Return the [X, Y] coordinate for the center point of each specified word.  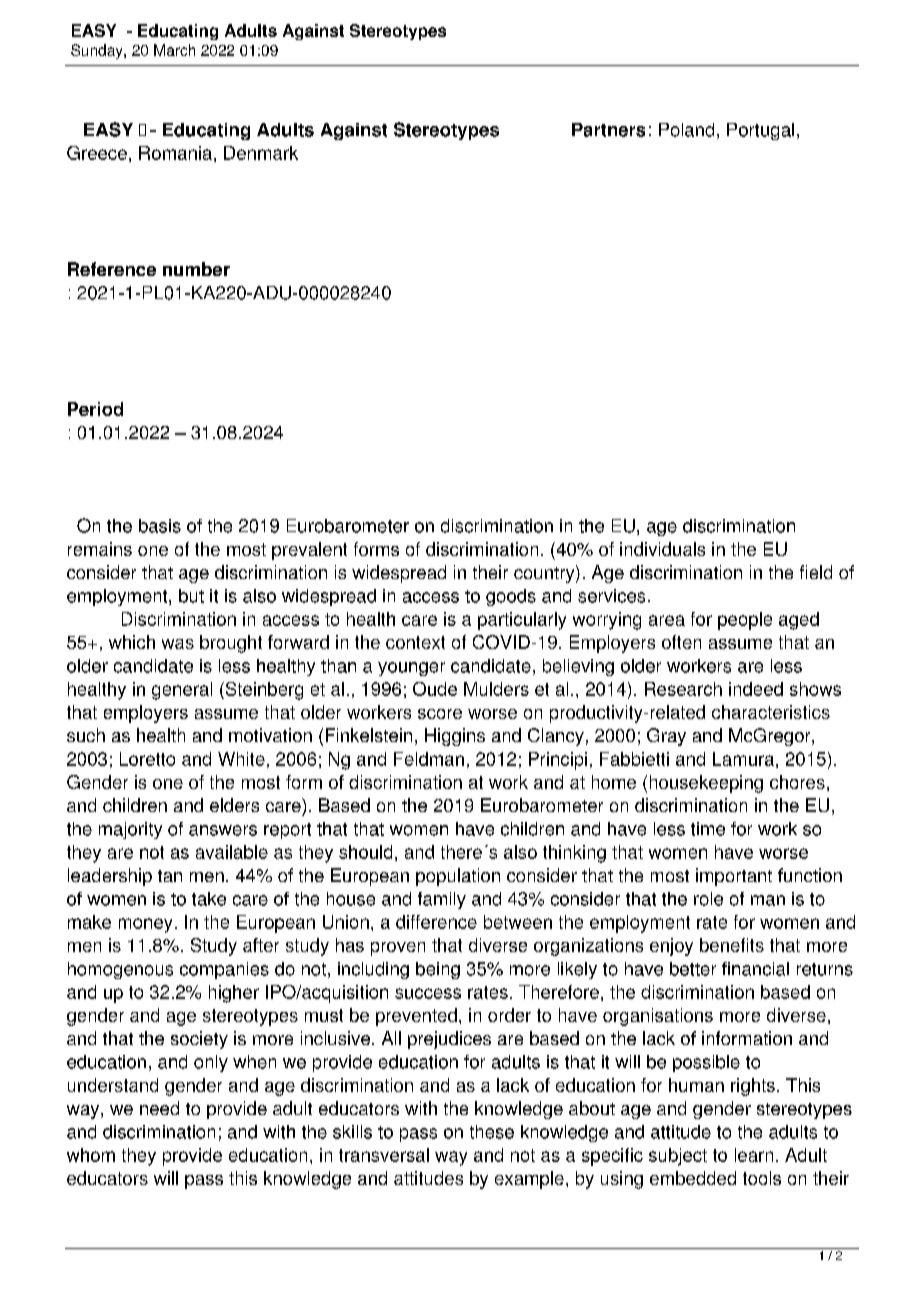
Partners [608, 130]
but [191, 596]
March [174, 50]
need [159, 1108]
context [415, 642]
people [745, 621]
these [492, 1132]
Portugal [760, 131]
